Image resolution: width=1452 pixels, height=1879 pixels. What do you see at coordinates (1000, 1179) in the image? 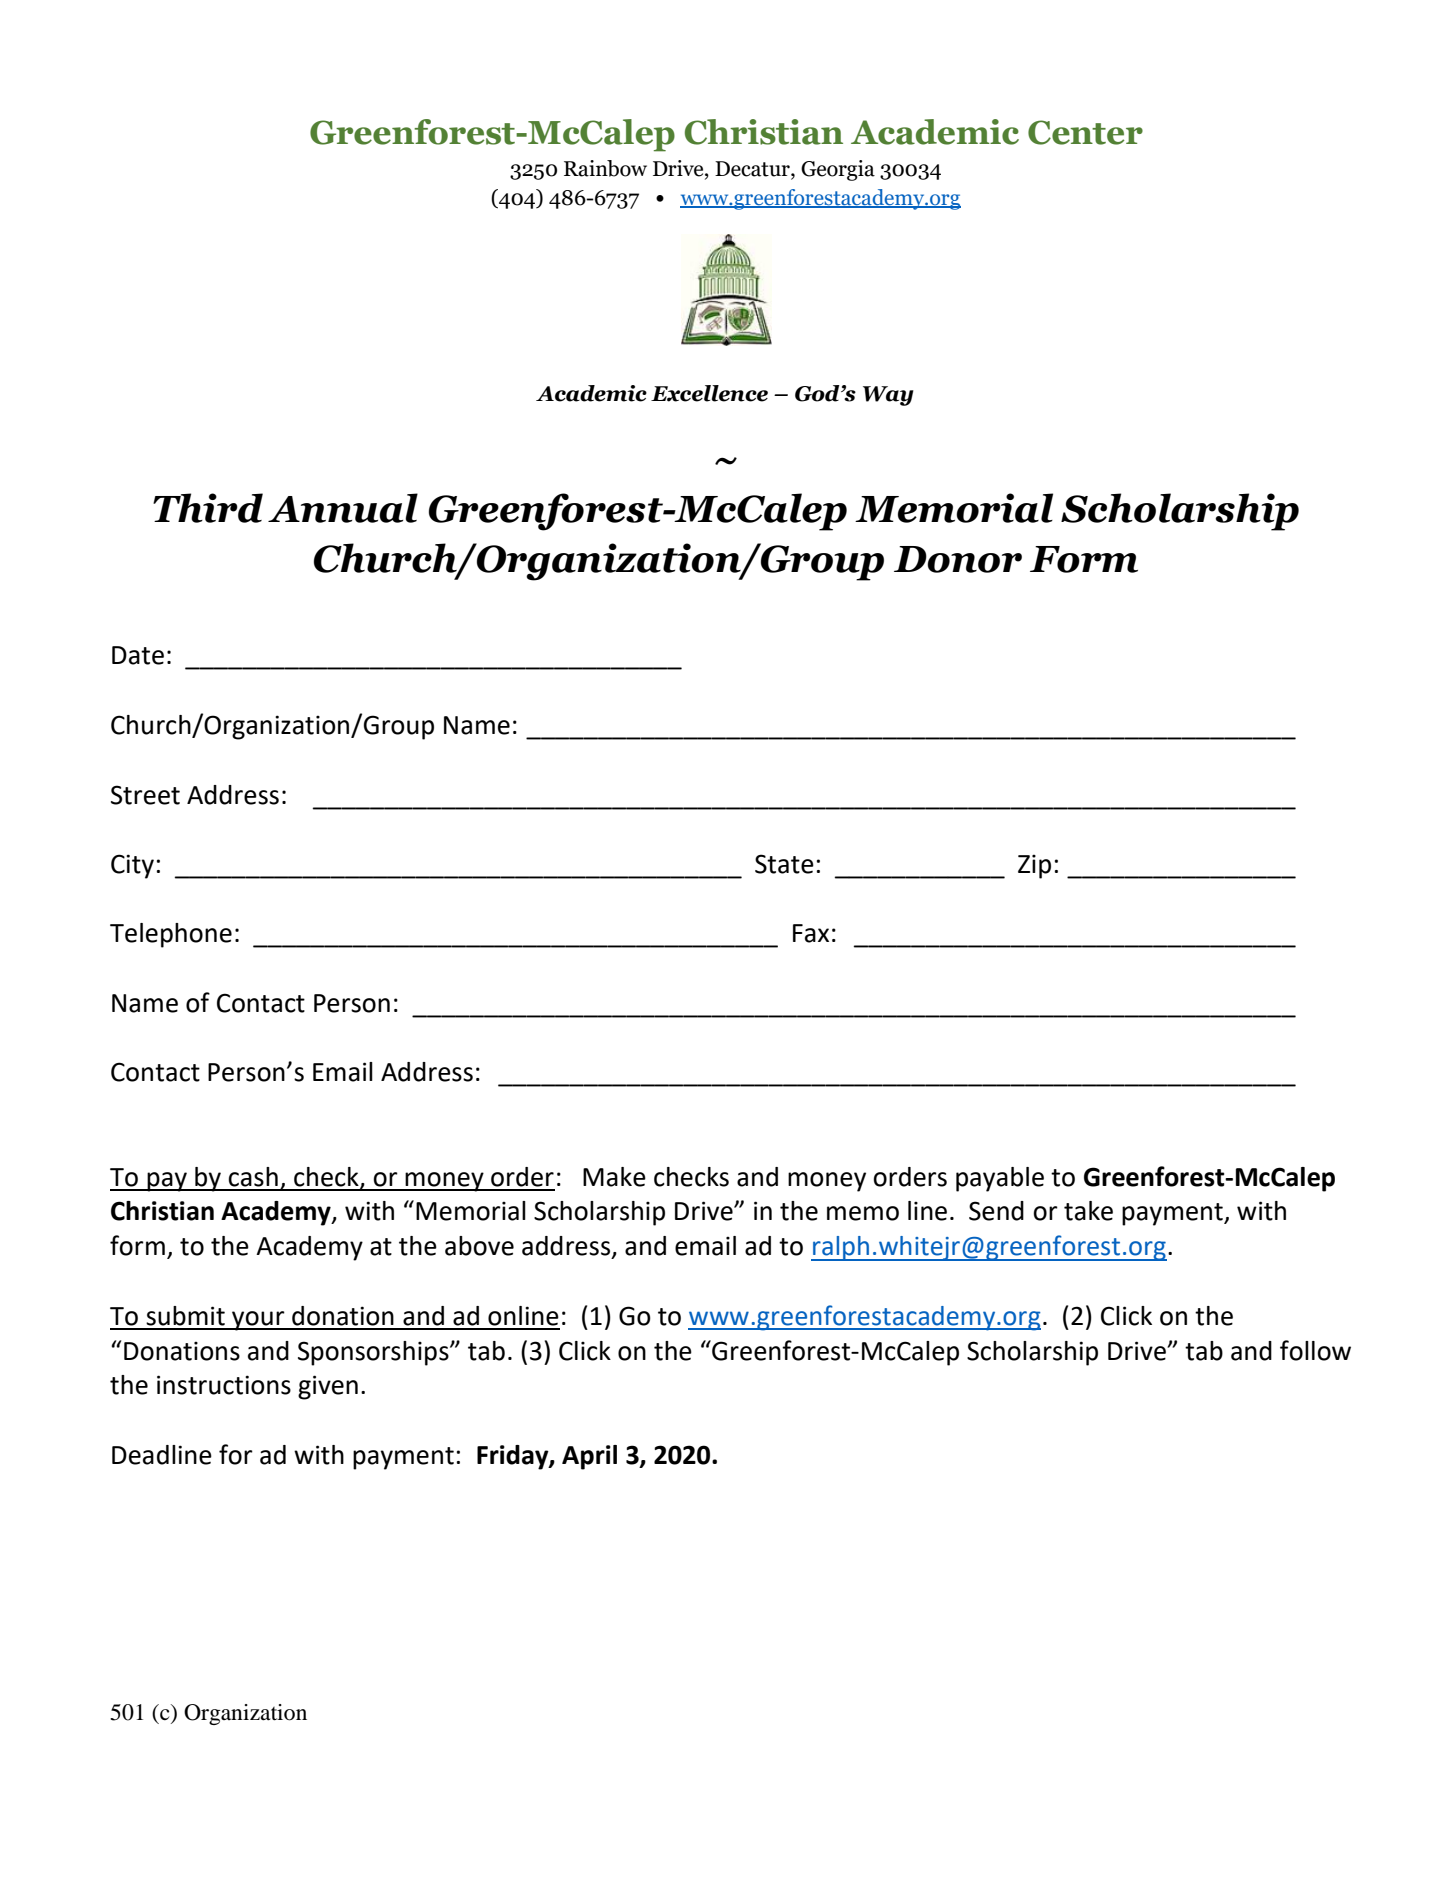
I see `payable` at bounding box center [1000, 1179].
